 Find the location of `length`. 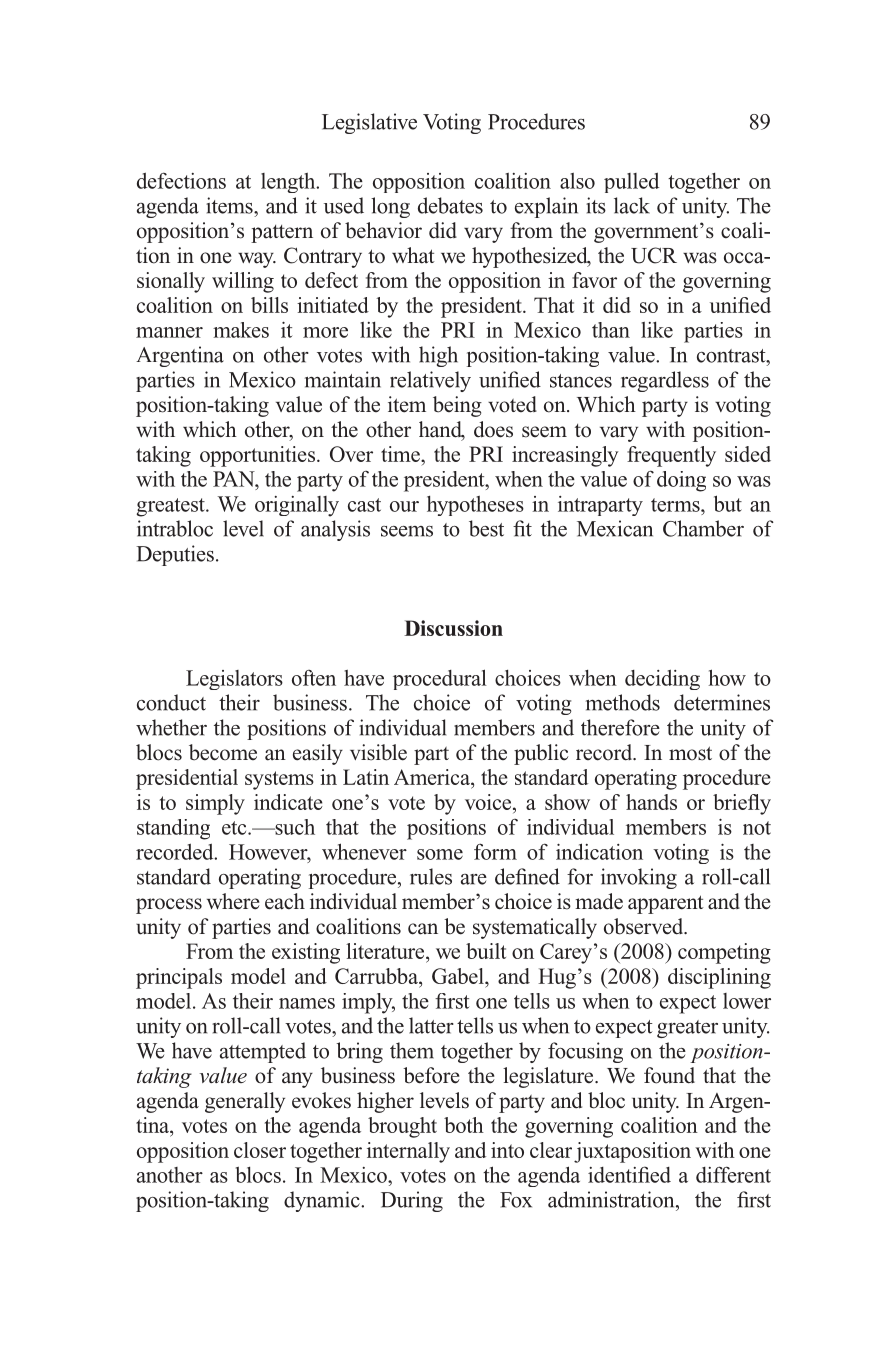

length is located at coordinates (289, 183).
